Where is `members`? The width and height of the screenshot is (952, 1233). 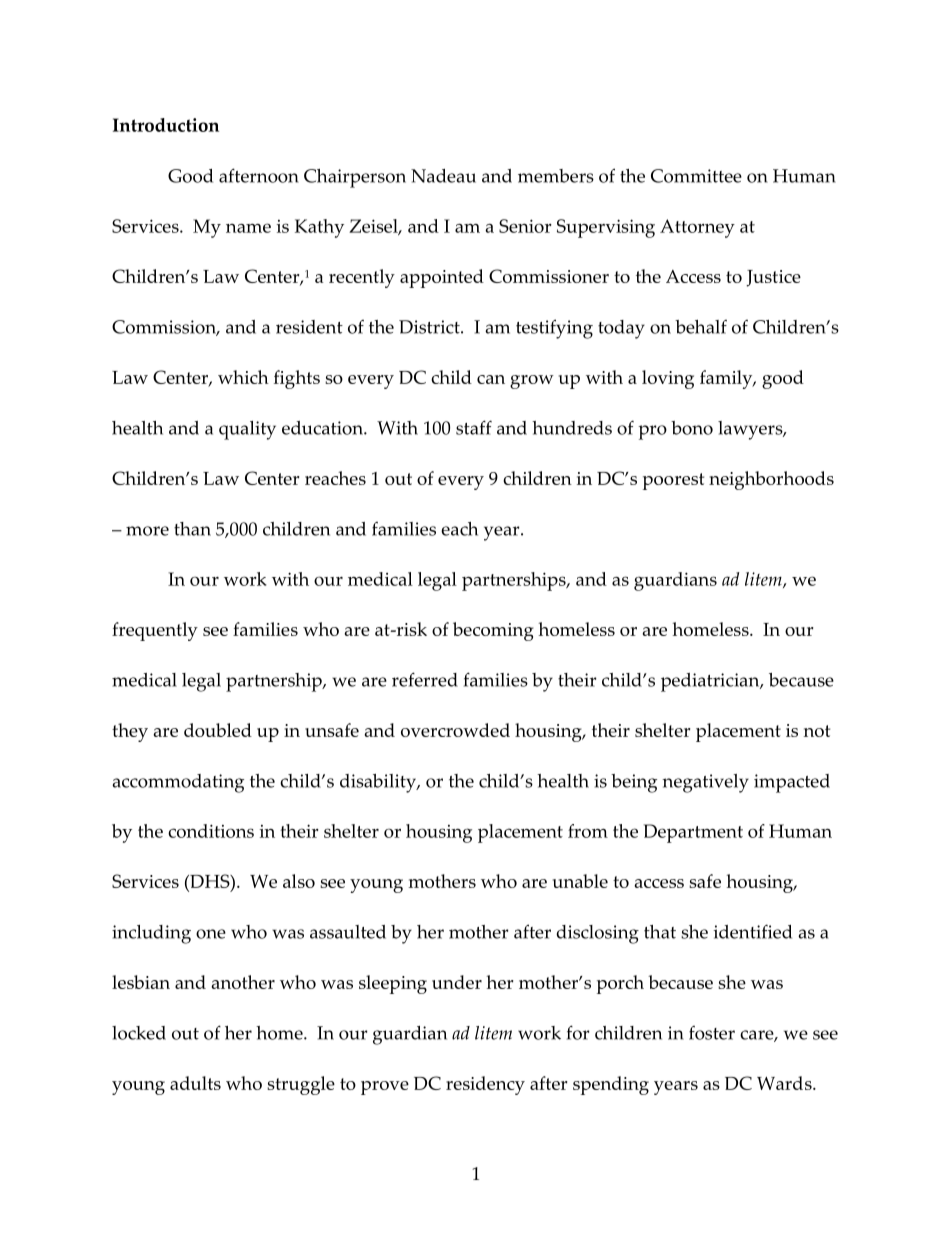 members is located at coordinates (556, 176).
